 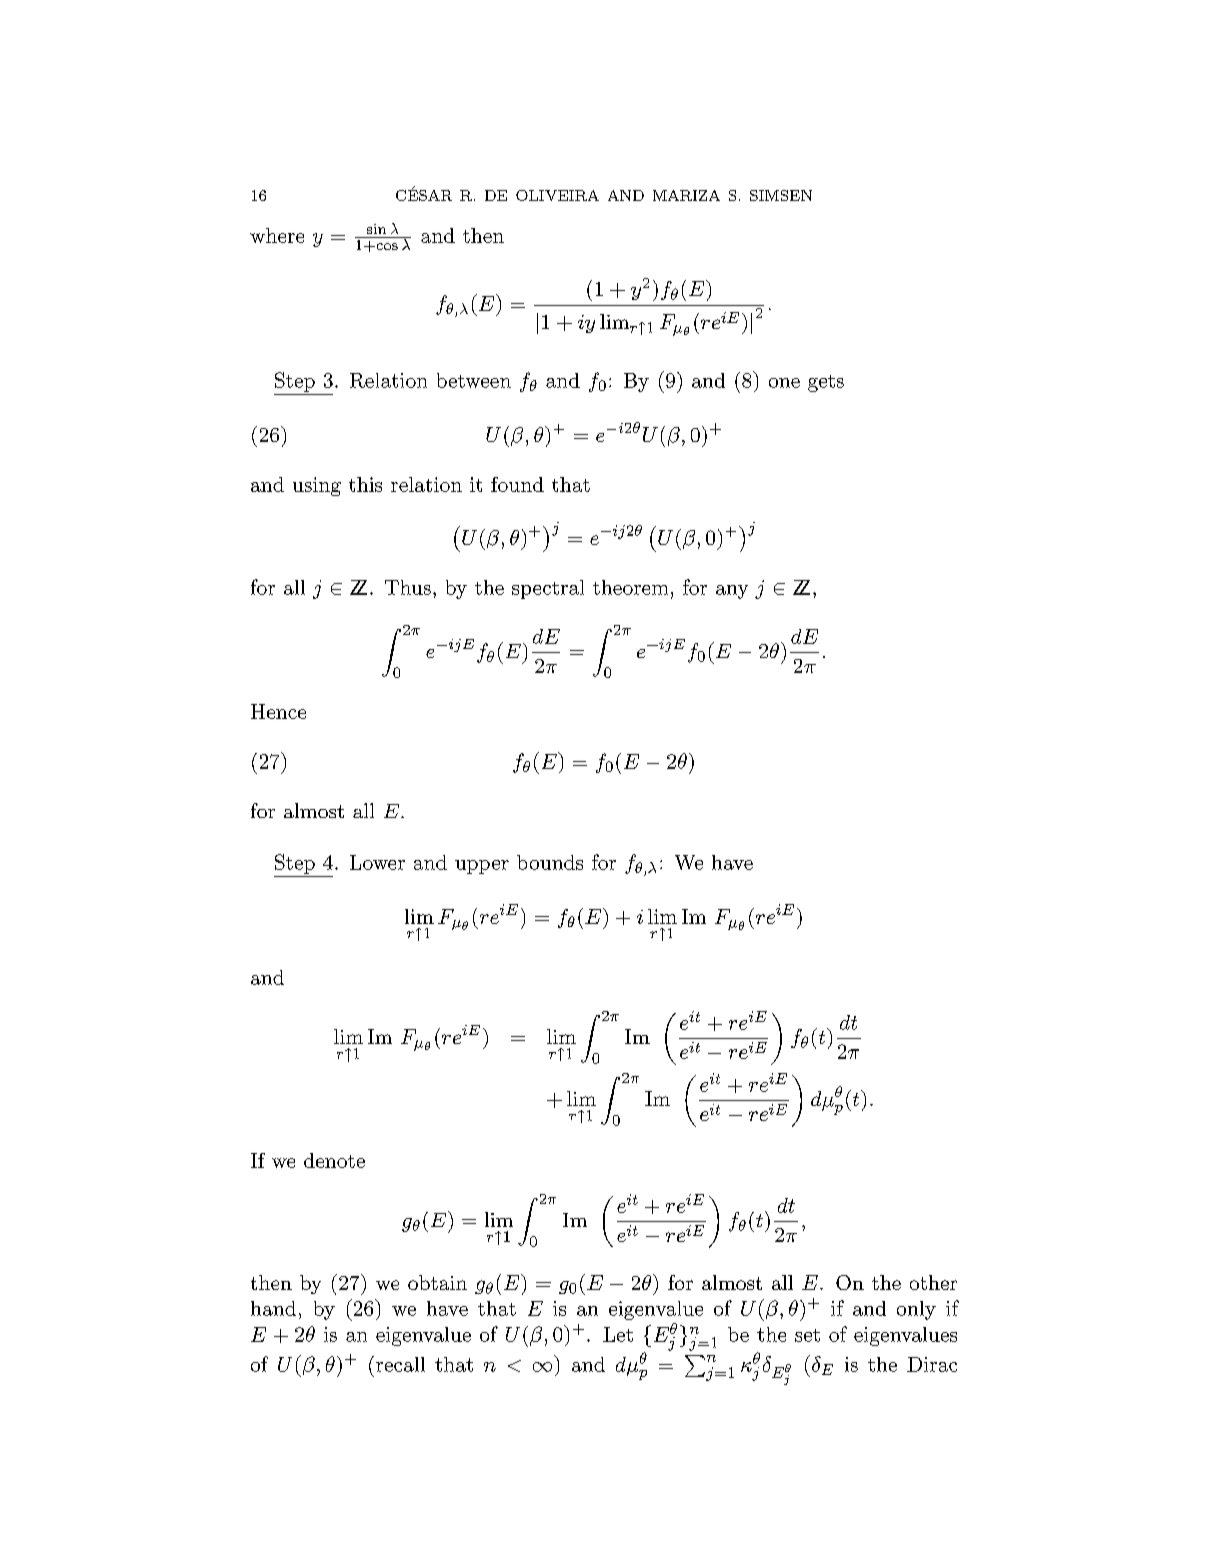 What do you see at coordinates (334, 1160) in the document?
I see `denote` at bounding box center [334, 1160].
